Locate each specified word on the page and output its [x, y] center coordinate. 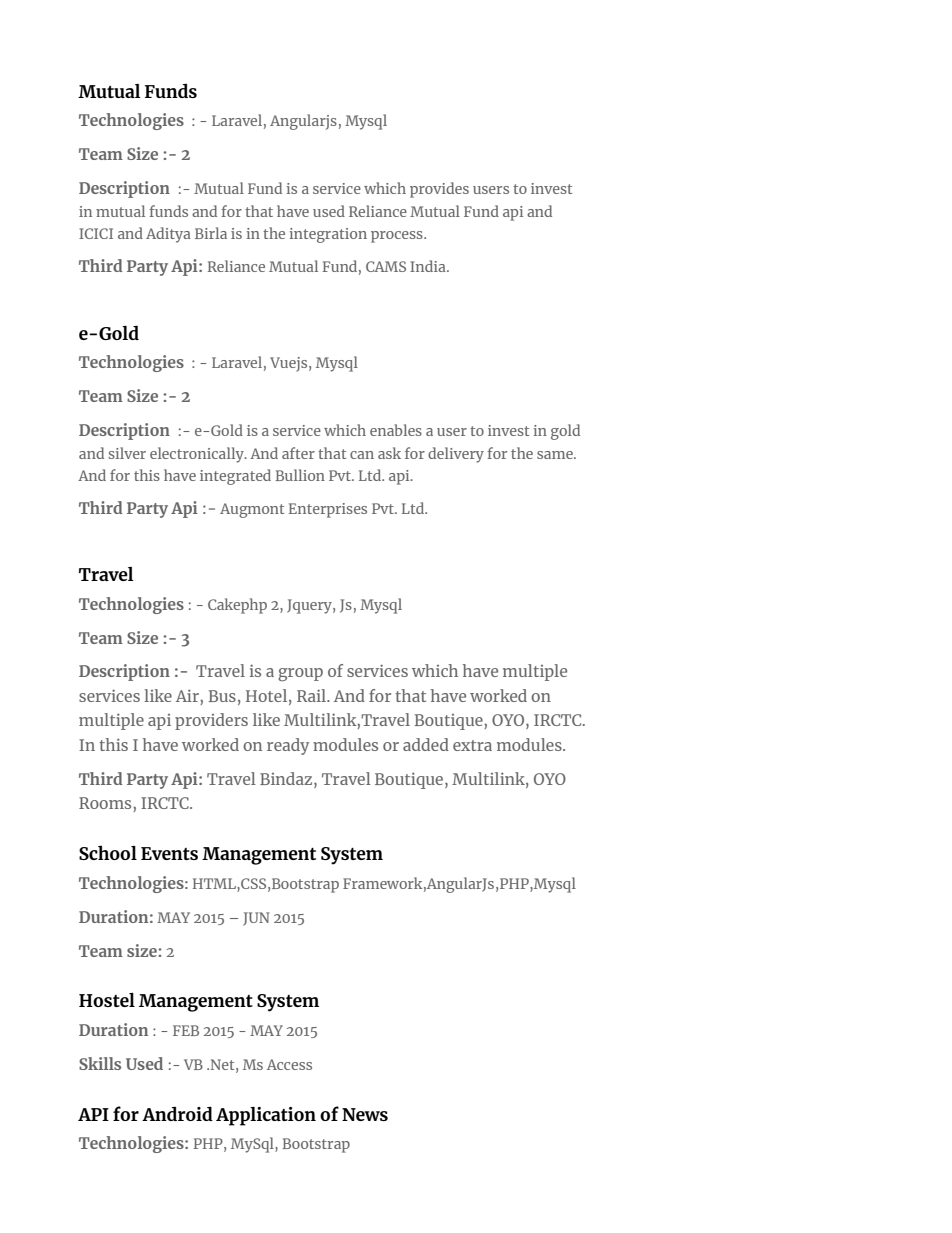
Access [289, 1064]
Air [188, 695]
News [365, 1114]
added [426, 744]
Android [177, 1113]
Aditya [168, 235]
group [300, 674]
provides [439, 190]
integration [328, 235]
